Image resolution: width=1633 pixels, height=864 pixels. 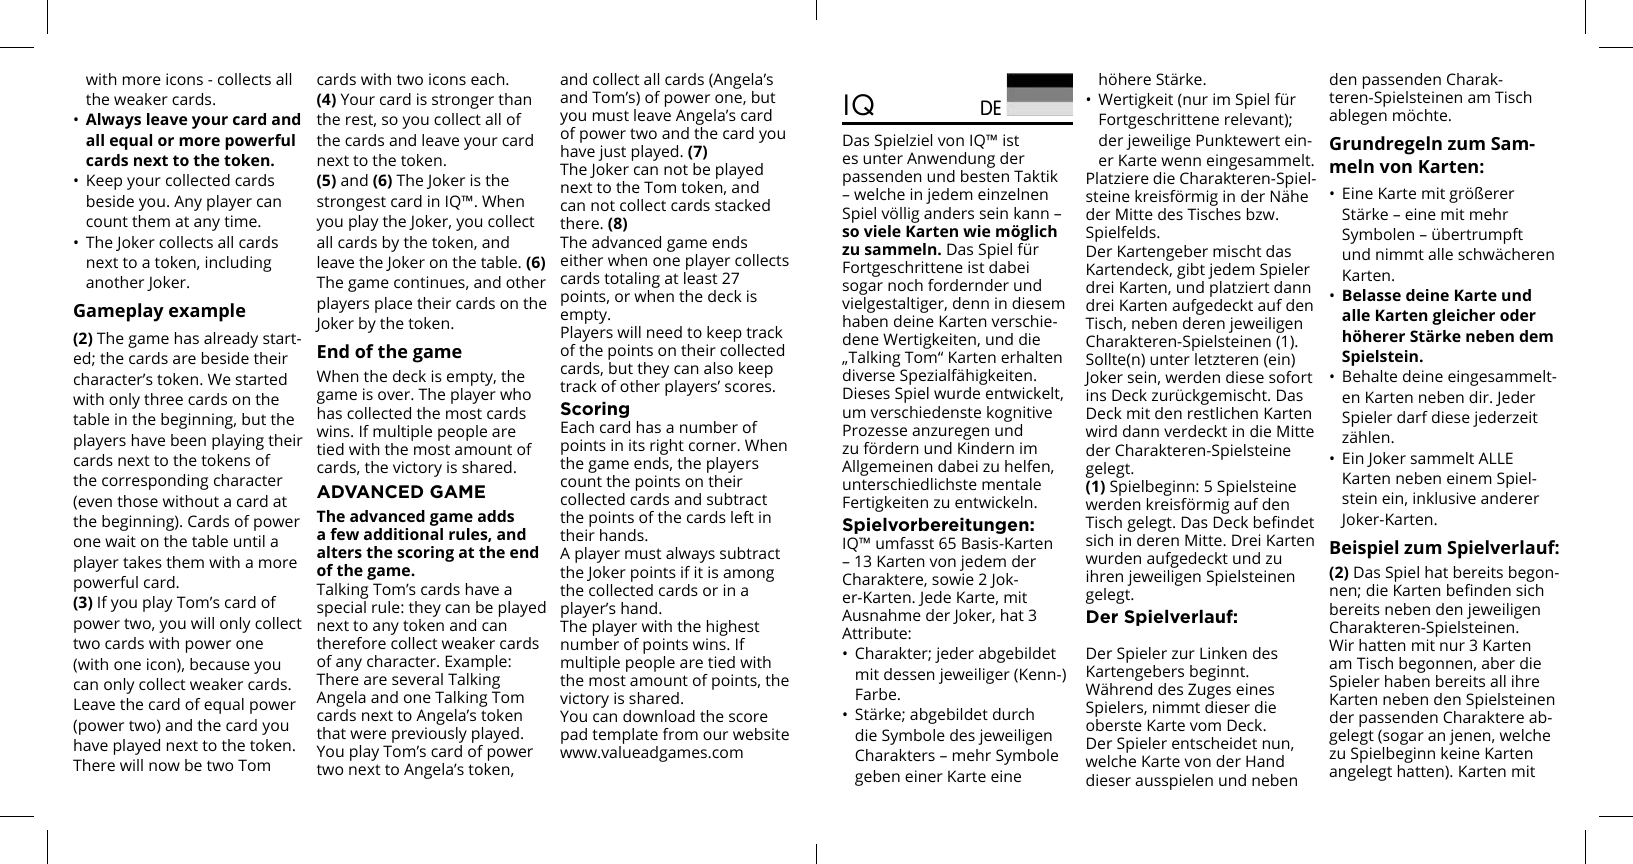 What do you see at coordinates (463, 101) in the page?
I see `stronger` at bounding box center [463, 101].
